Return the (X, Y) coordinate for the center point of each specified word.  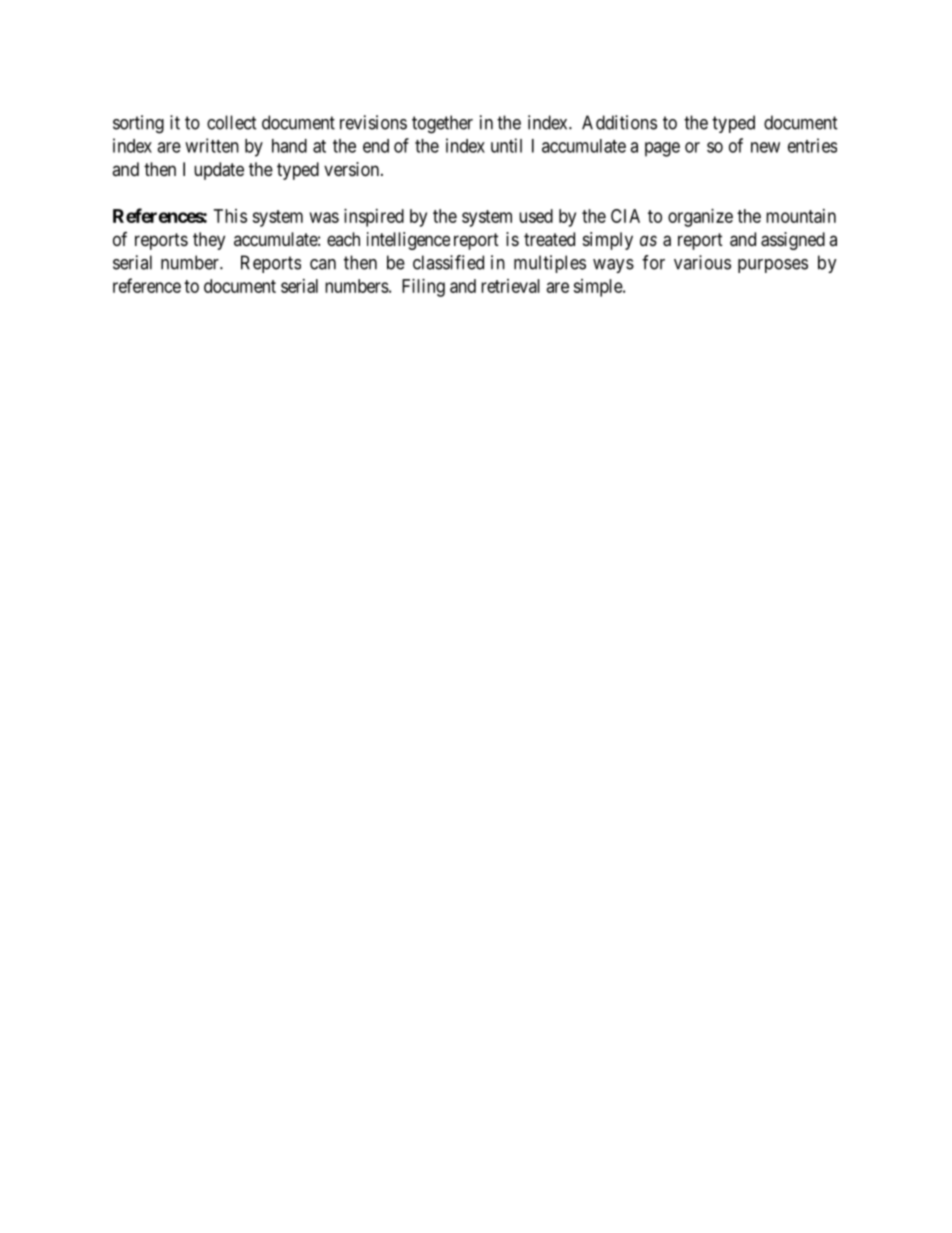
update (219, 171)
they (209, 241)
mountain (801, 216)
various (702, 262)
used (536, 216)
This (230, 216)
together (442, 124)
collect (231, 122)
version (353, 169)
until (506, 145)
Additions (619, 122)
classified (448, 262)
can (323, 264)
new (765, 147)
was (324, 217)
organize (700, 218)
